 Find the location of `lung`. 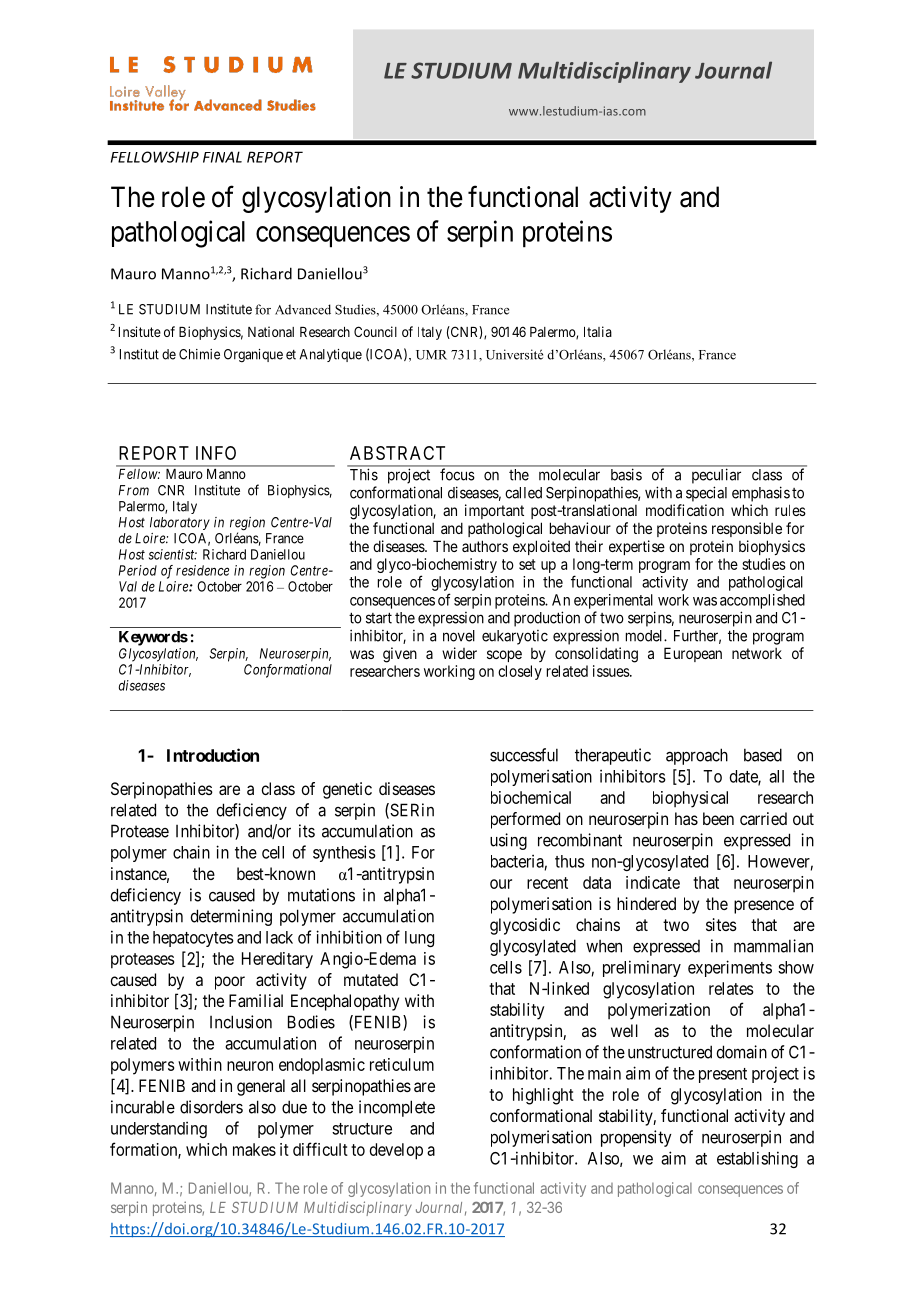

lung is located at coordinates (419, 939).
